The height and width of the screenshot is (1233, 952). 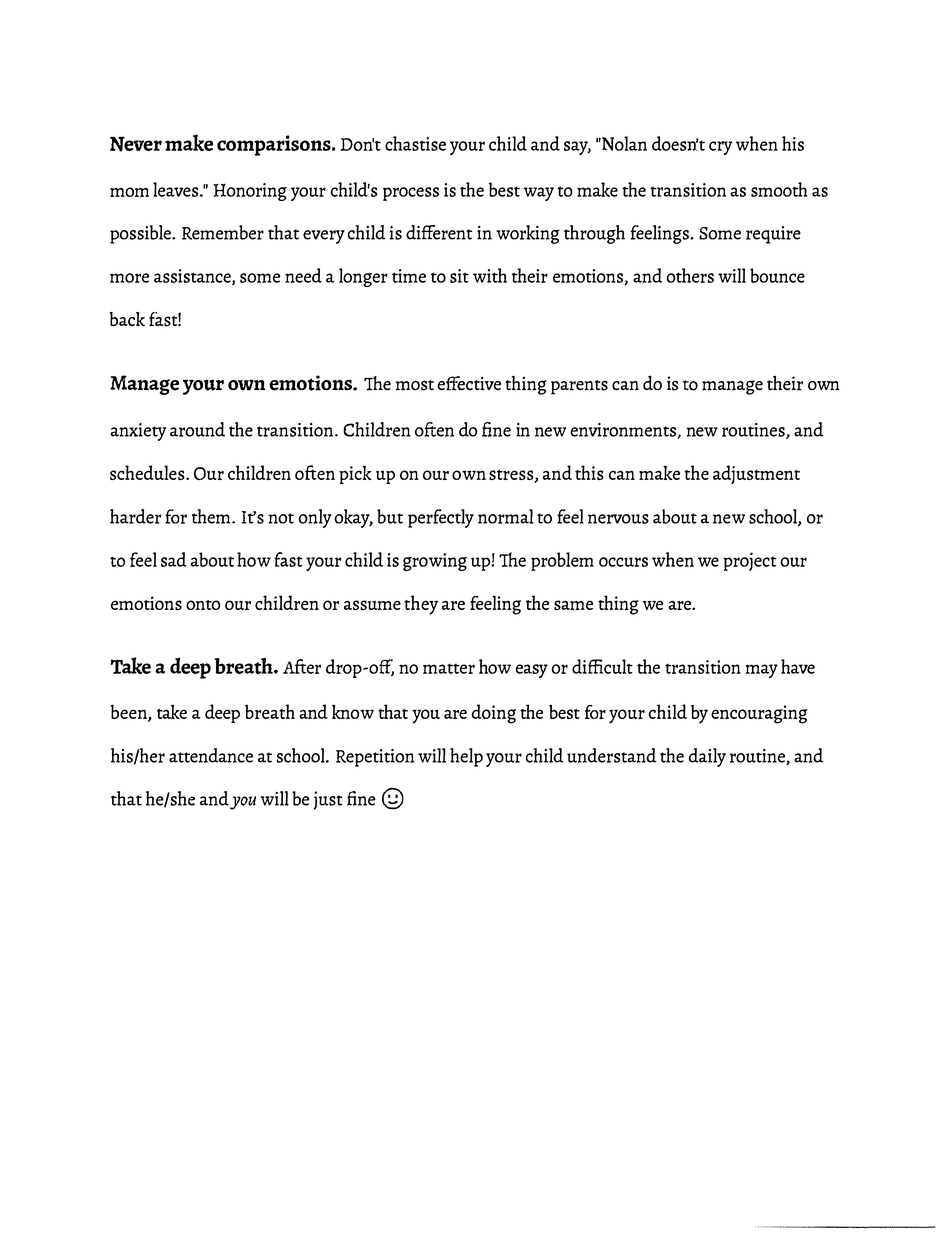 What do you see at coordinates (211, 755) in the screenshot?
I see `attendance` at bounding box center [211, 755].
